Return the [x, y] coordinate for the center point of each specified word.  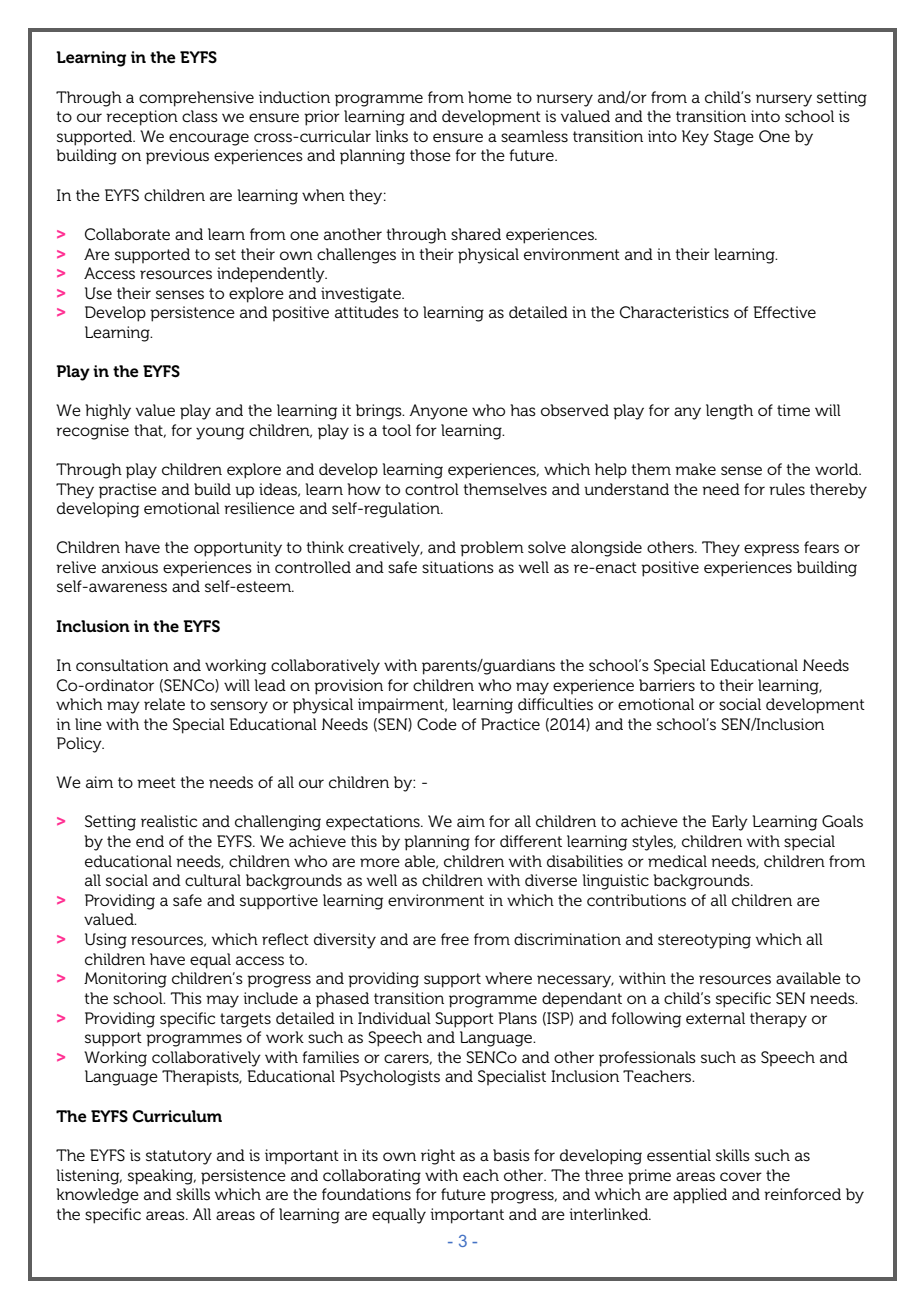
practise [128, 491]
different [531, 841]
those [430, 155]
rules [787, 489]
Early [730, 823]
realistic [169, 821]
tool [396, 430]
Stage [734, 138]
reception [142, 118]
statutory [179, 1157]
